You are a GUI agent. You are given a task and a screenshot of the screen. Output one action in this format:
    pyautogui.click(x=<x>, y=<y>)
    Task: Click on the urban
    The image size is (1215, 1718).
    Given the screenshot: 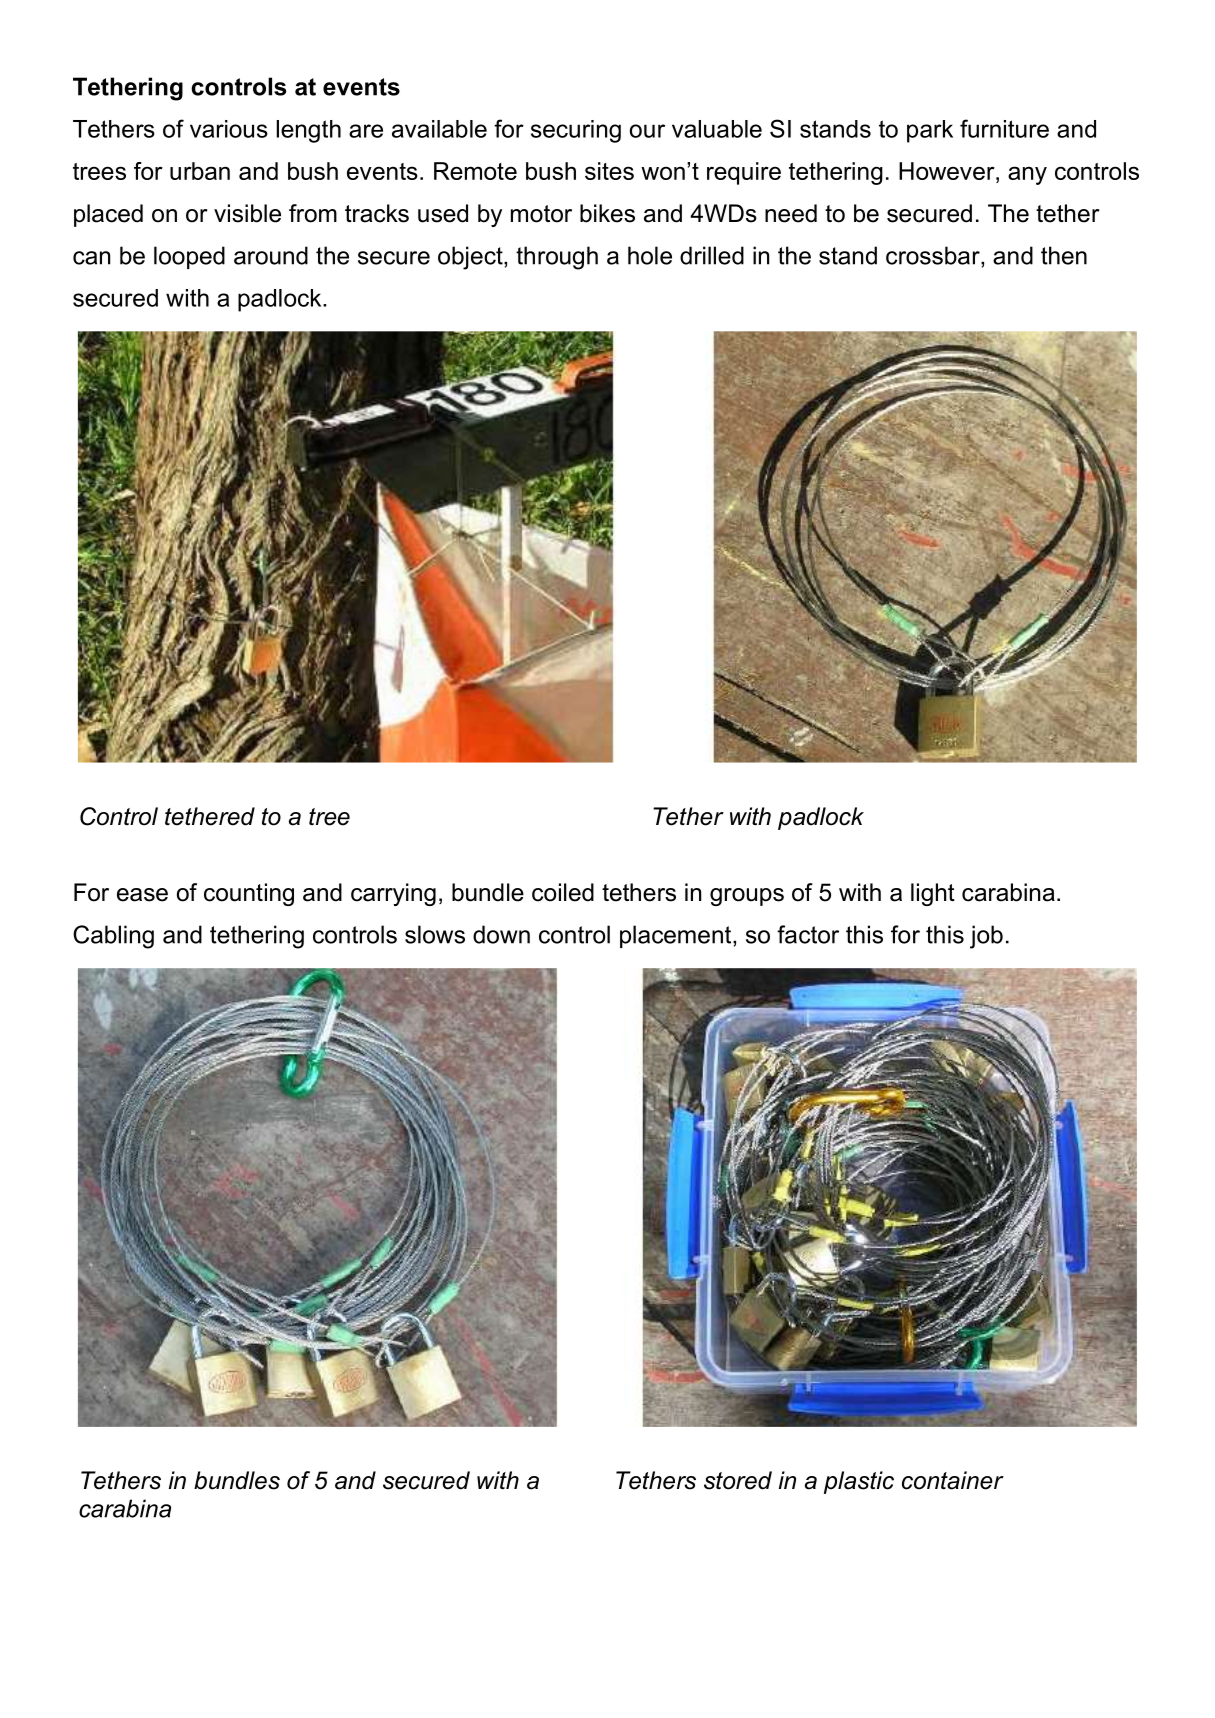 What is the action you would take?
    pyautogui.click(x=200, y=171)
